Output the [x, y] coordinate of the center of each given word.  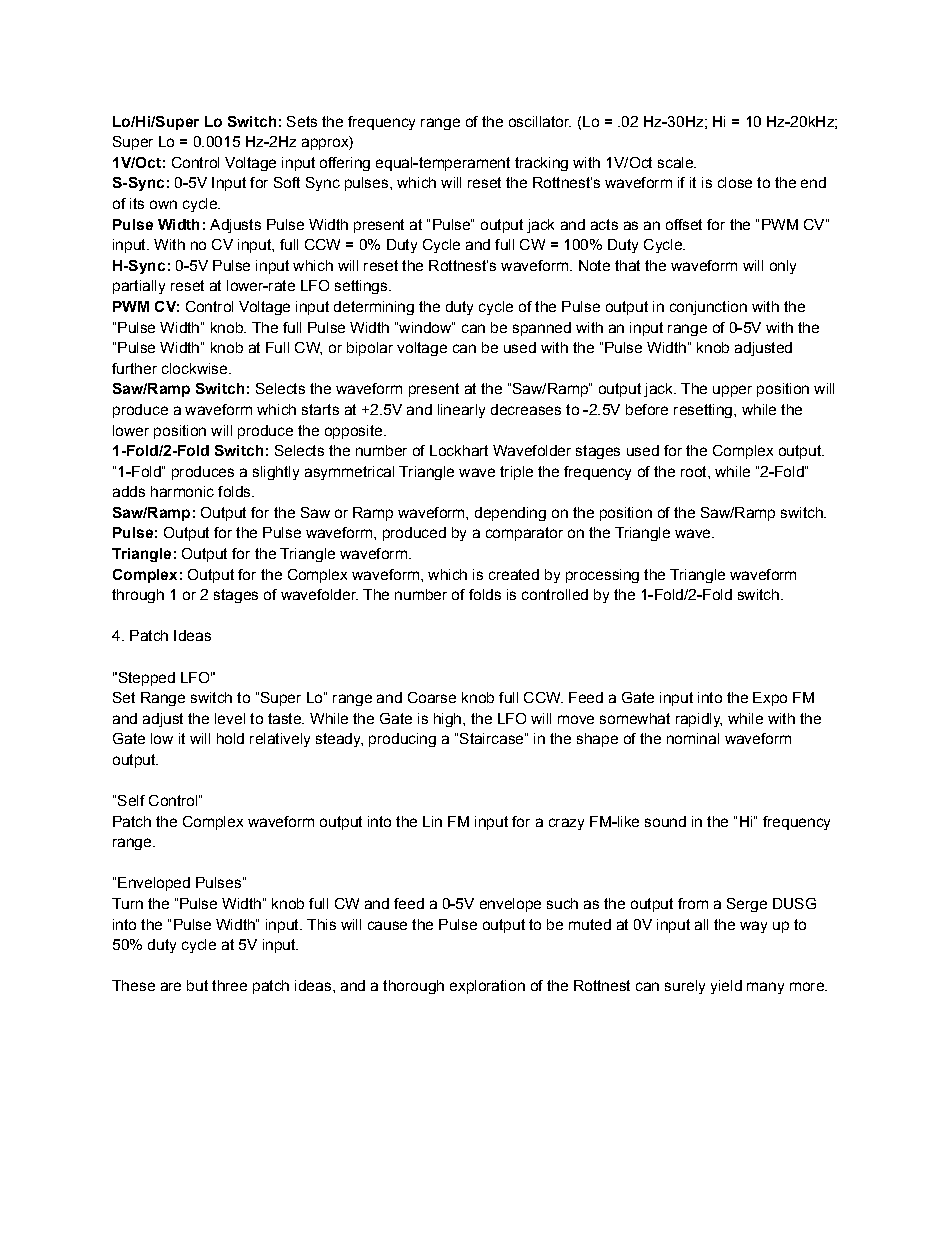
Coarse [432, 697]
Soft [287, 182]
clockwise [196, 368]
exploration [487, 987]
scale [676, 162]
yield [726, 987]
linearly [461, 411]
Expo [770, 699]
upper [732, 391]
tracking [541, 164]
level [230, 718]
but [197, 985]
